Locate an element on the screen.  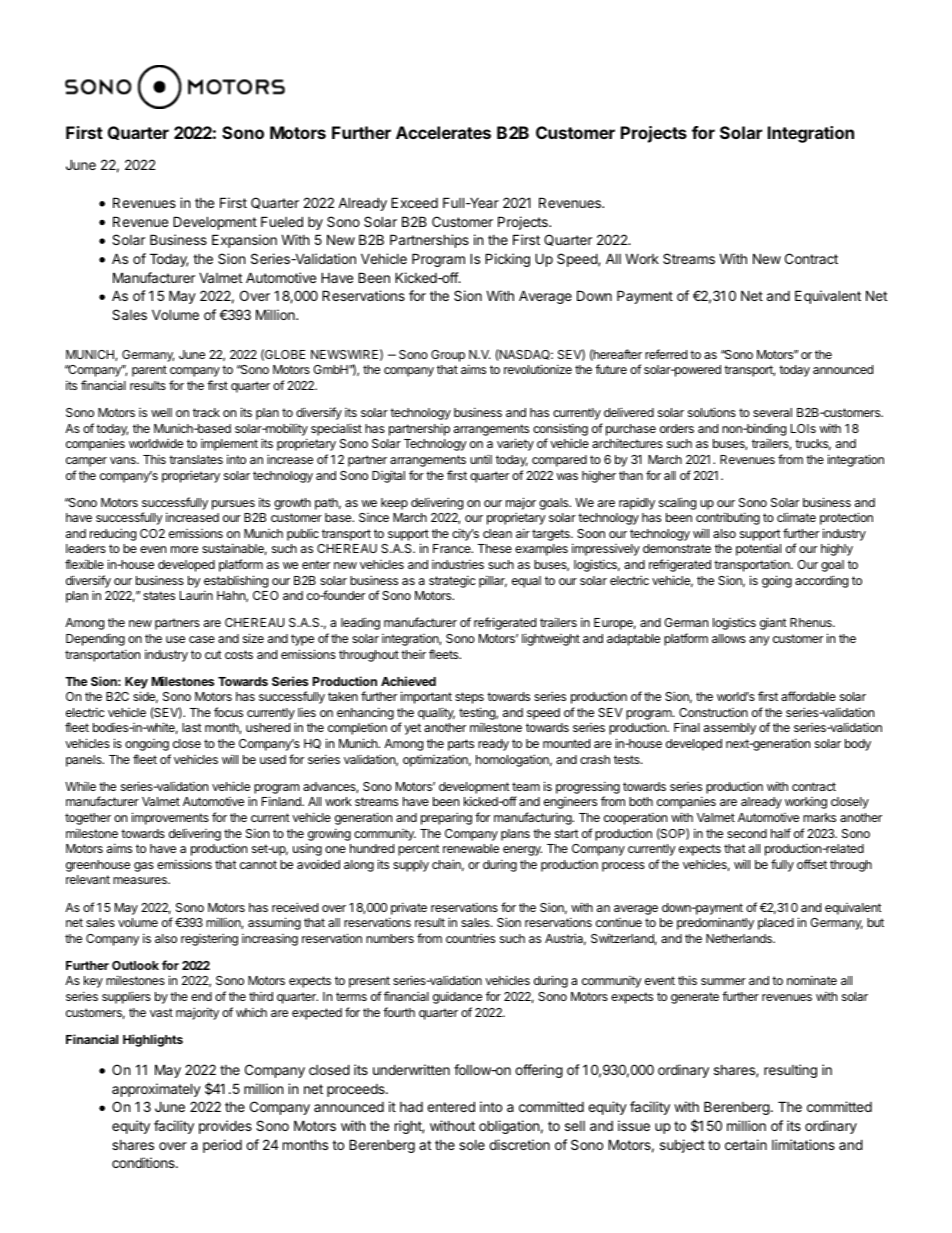
improvements is located at coordinates (170, 818).
